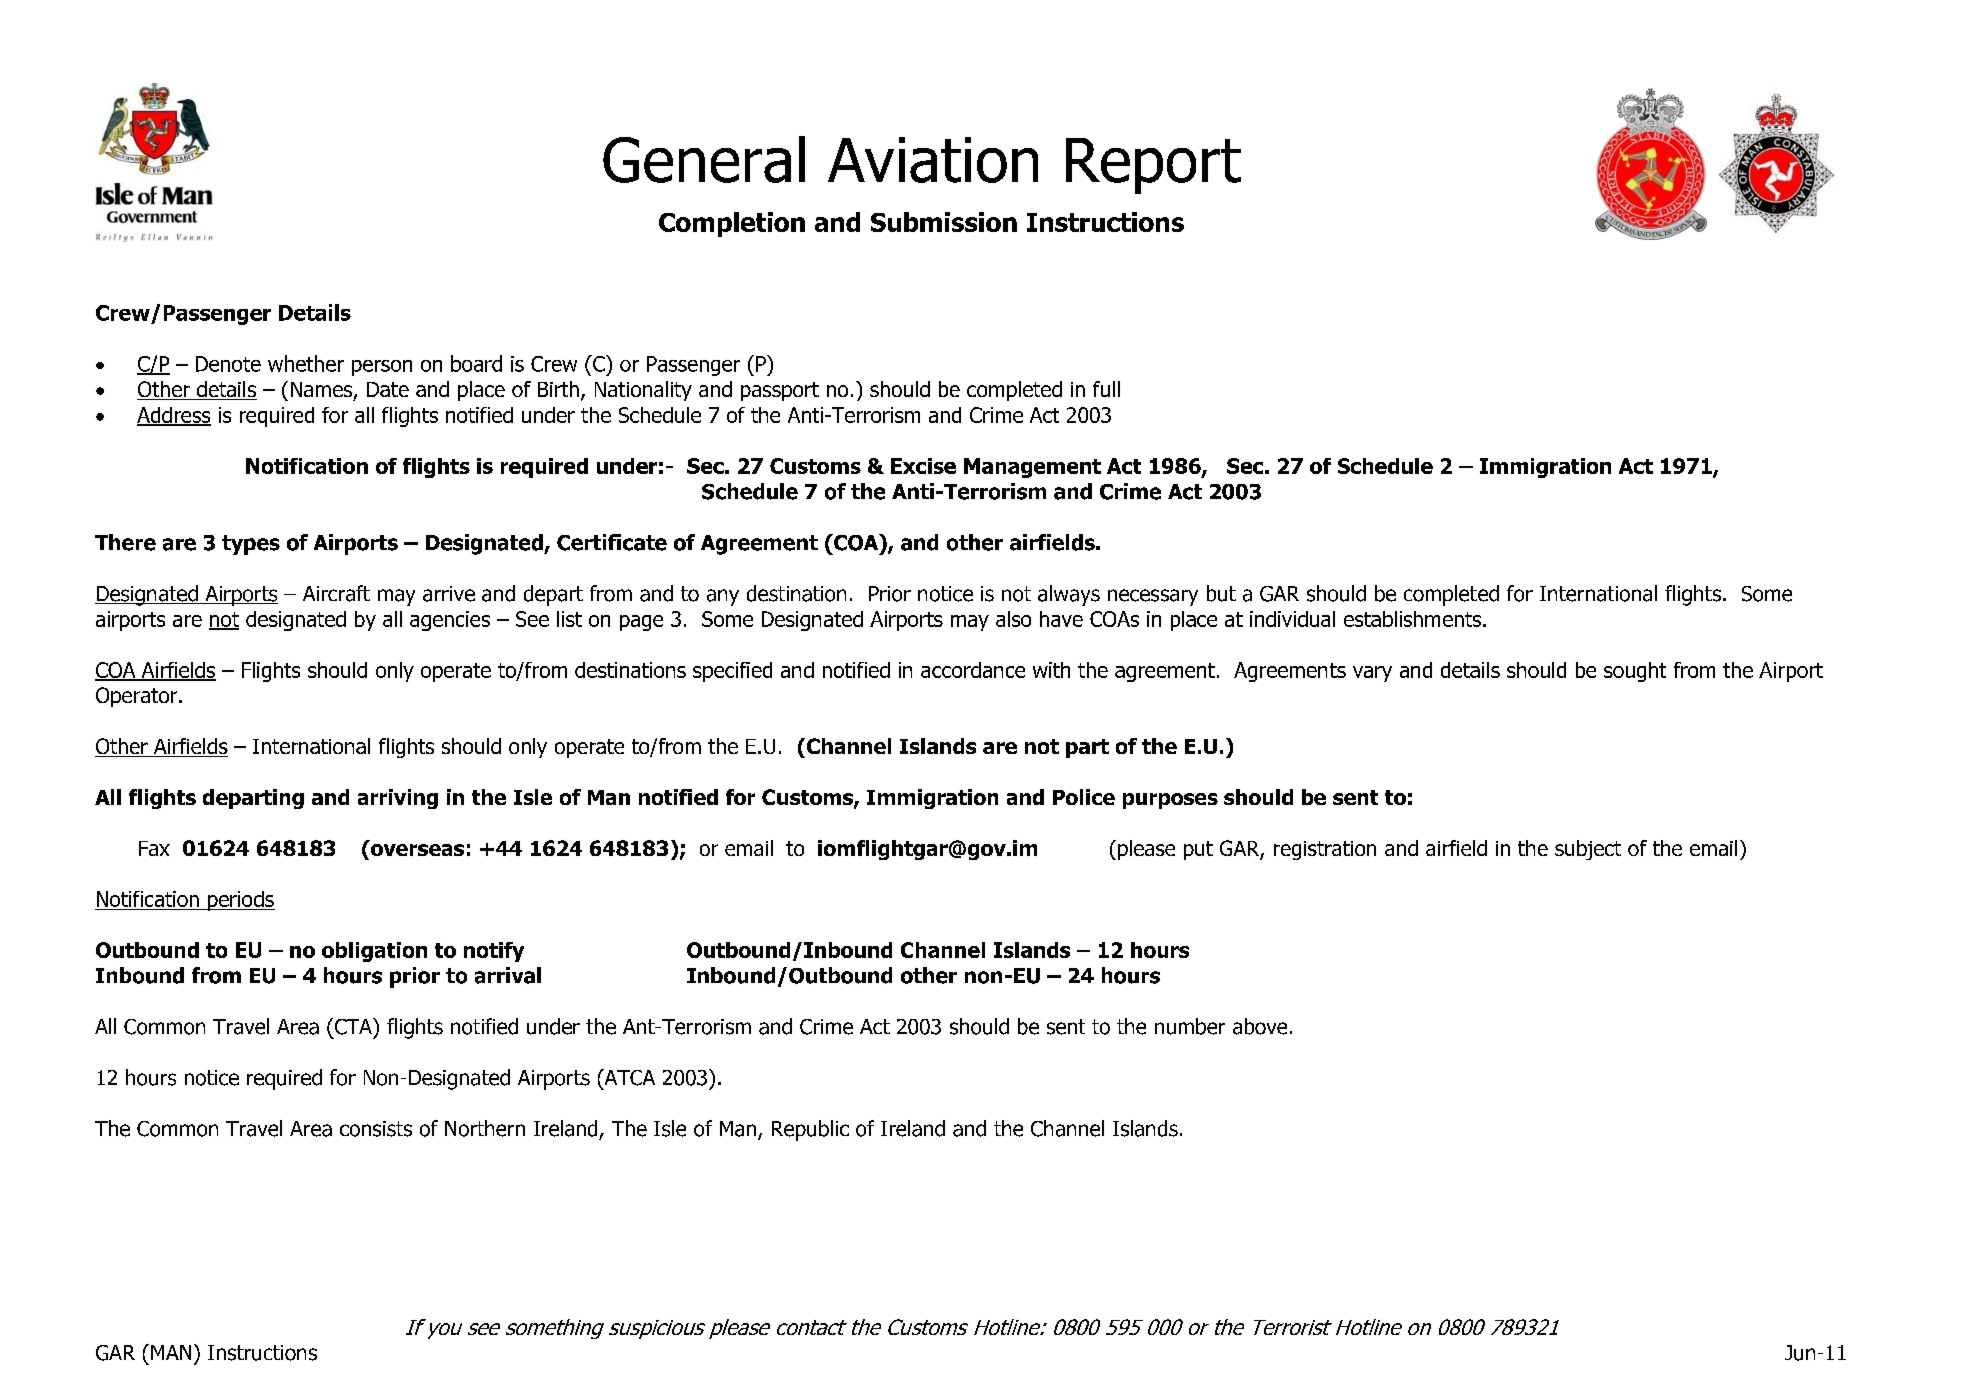  What do you see at coordinates (973, 670) in the screenshot?
I see `accordance` at bounding box center [973, 670].
